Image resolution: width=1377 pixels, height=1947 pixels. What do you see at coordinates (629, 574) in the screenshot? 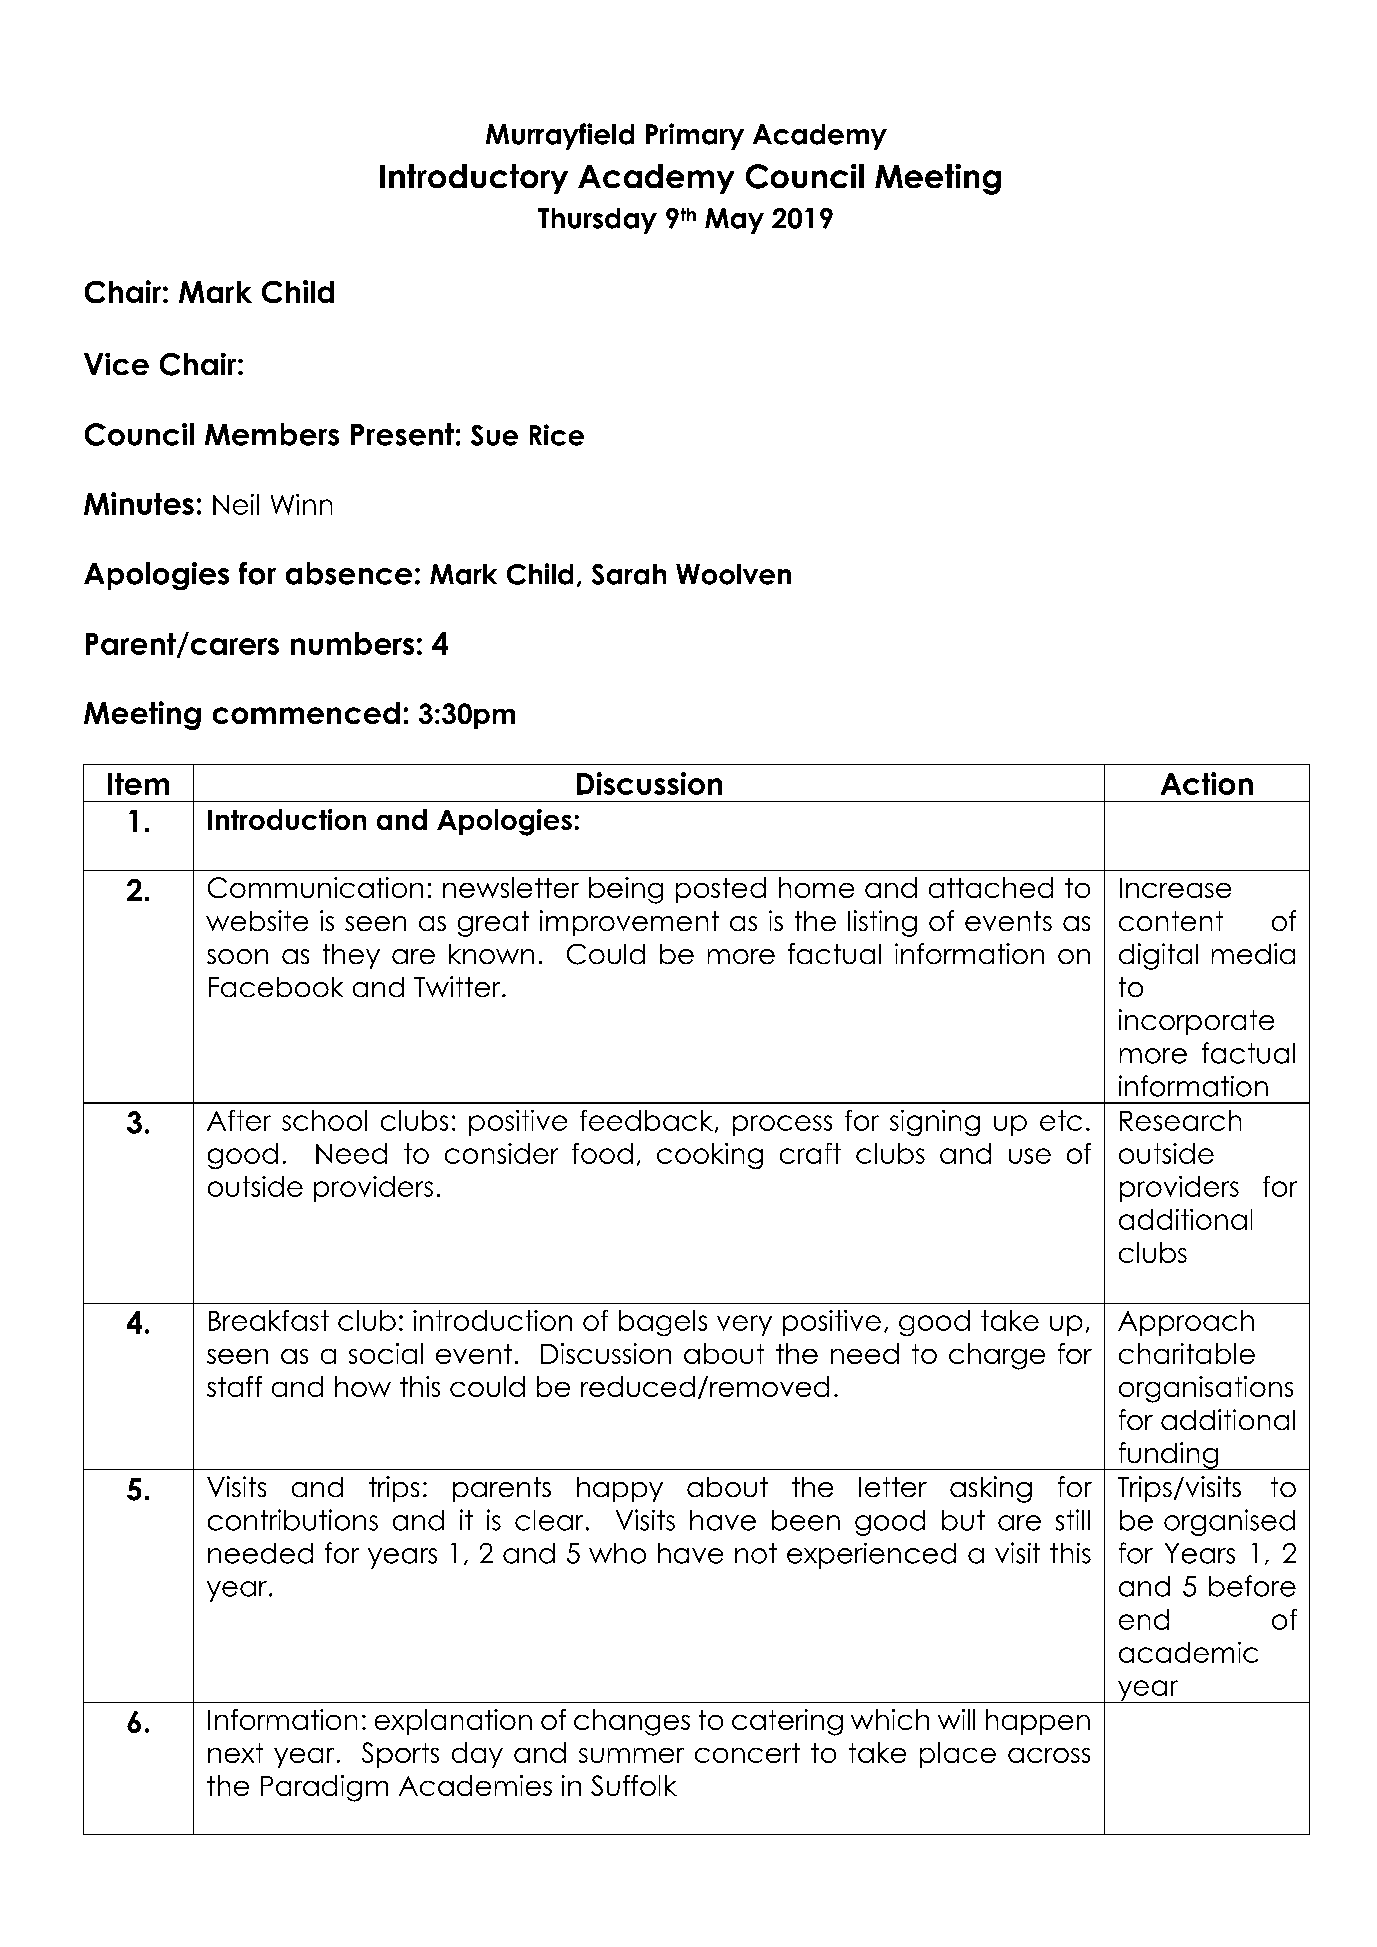
I see `Sarah` at bounding box center [629, 574].
